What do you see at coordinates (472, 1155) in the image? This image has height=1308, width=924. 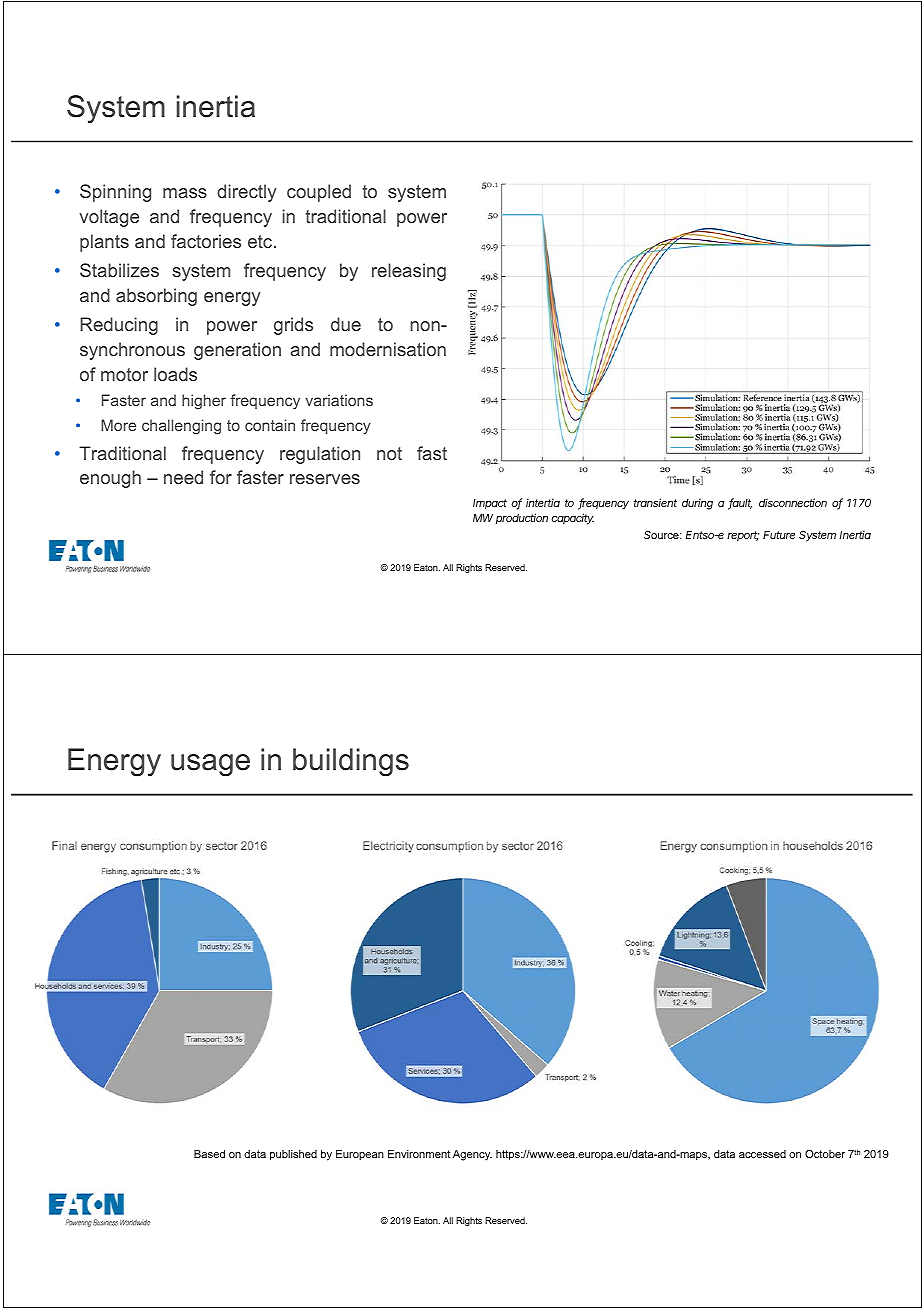 I see `Agency` at bounding box center [472, 1155].
